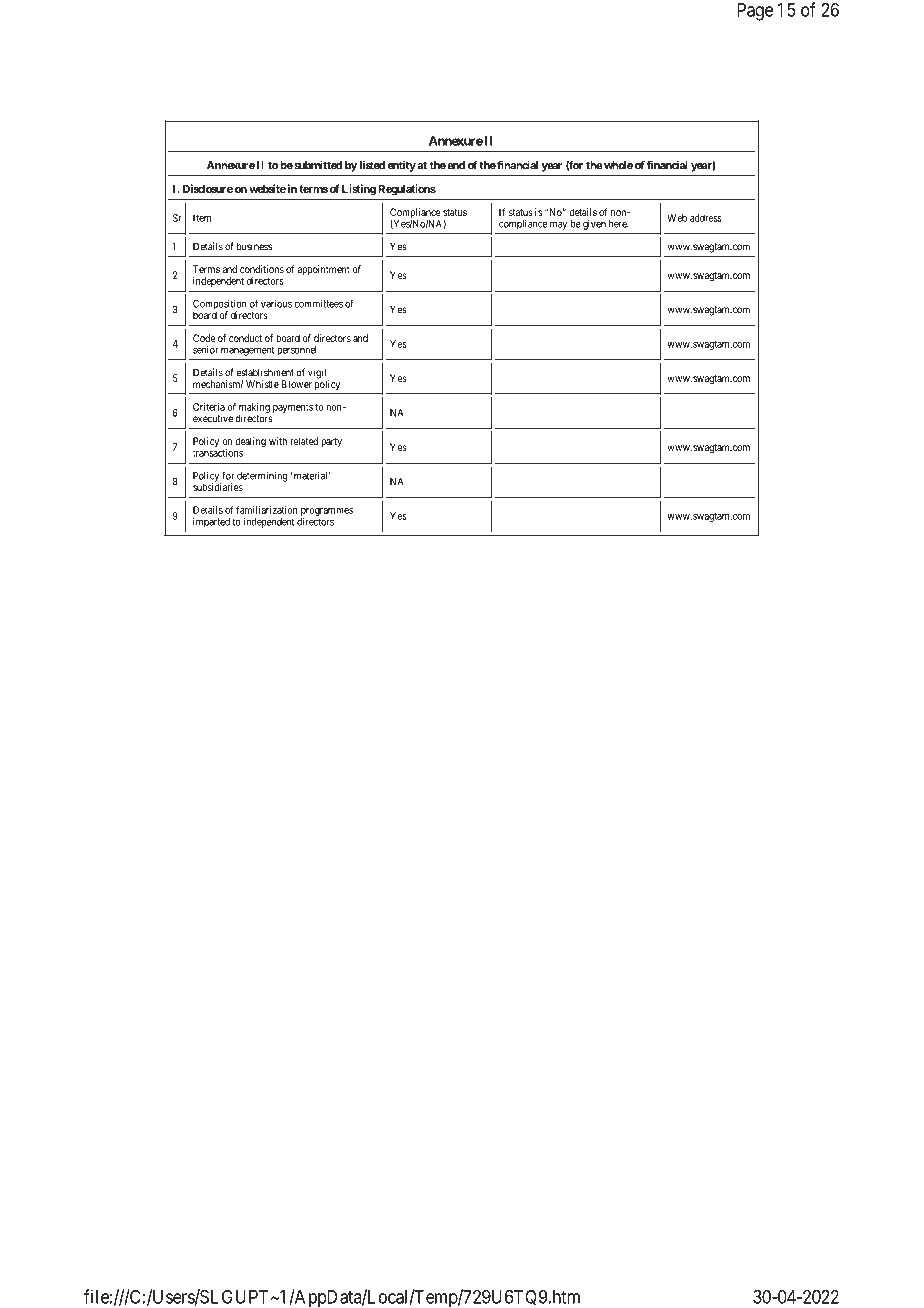 The height and width of the screenshot is (1308, 924). Describe the element at coordinates (331, 442) in the screenshot. I see `party` at that location.
